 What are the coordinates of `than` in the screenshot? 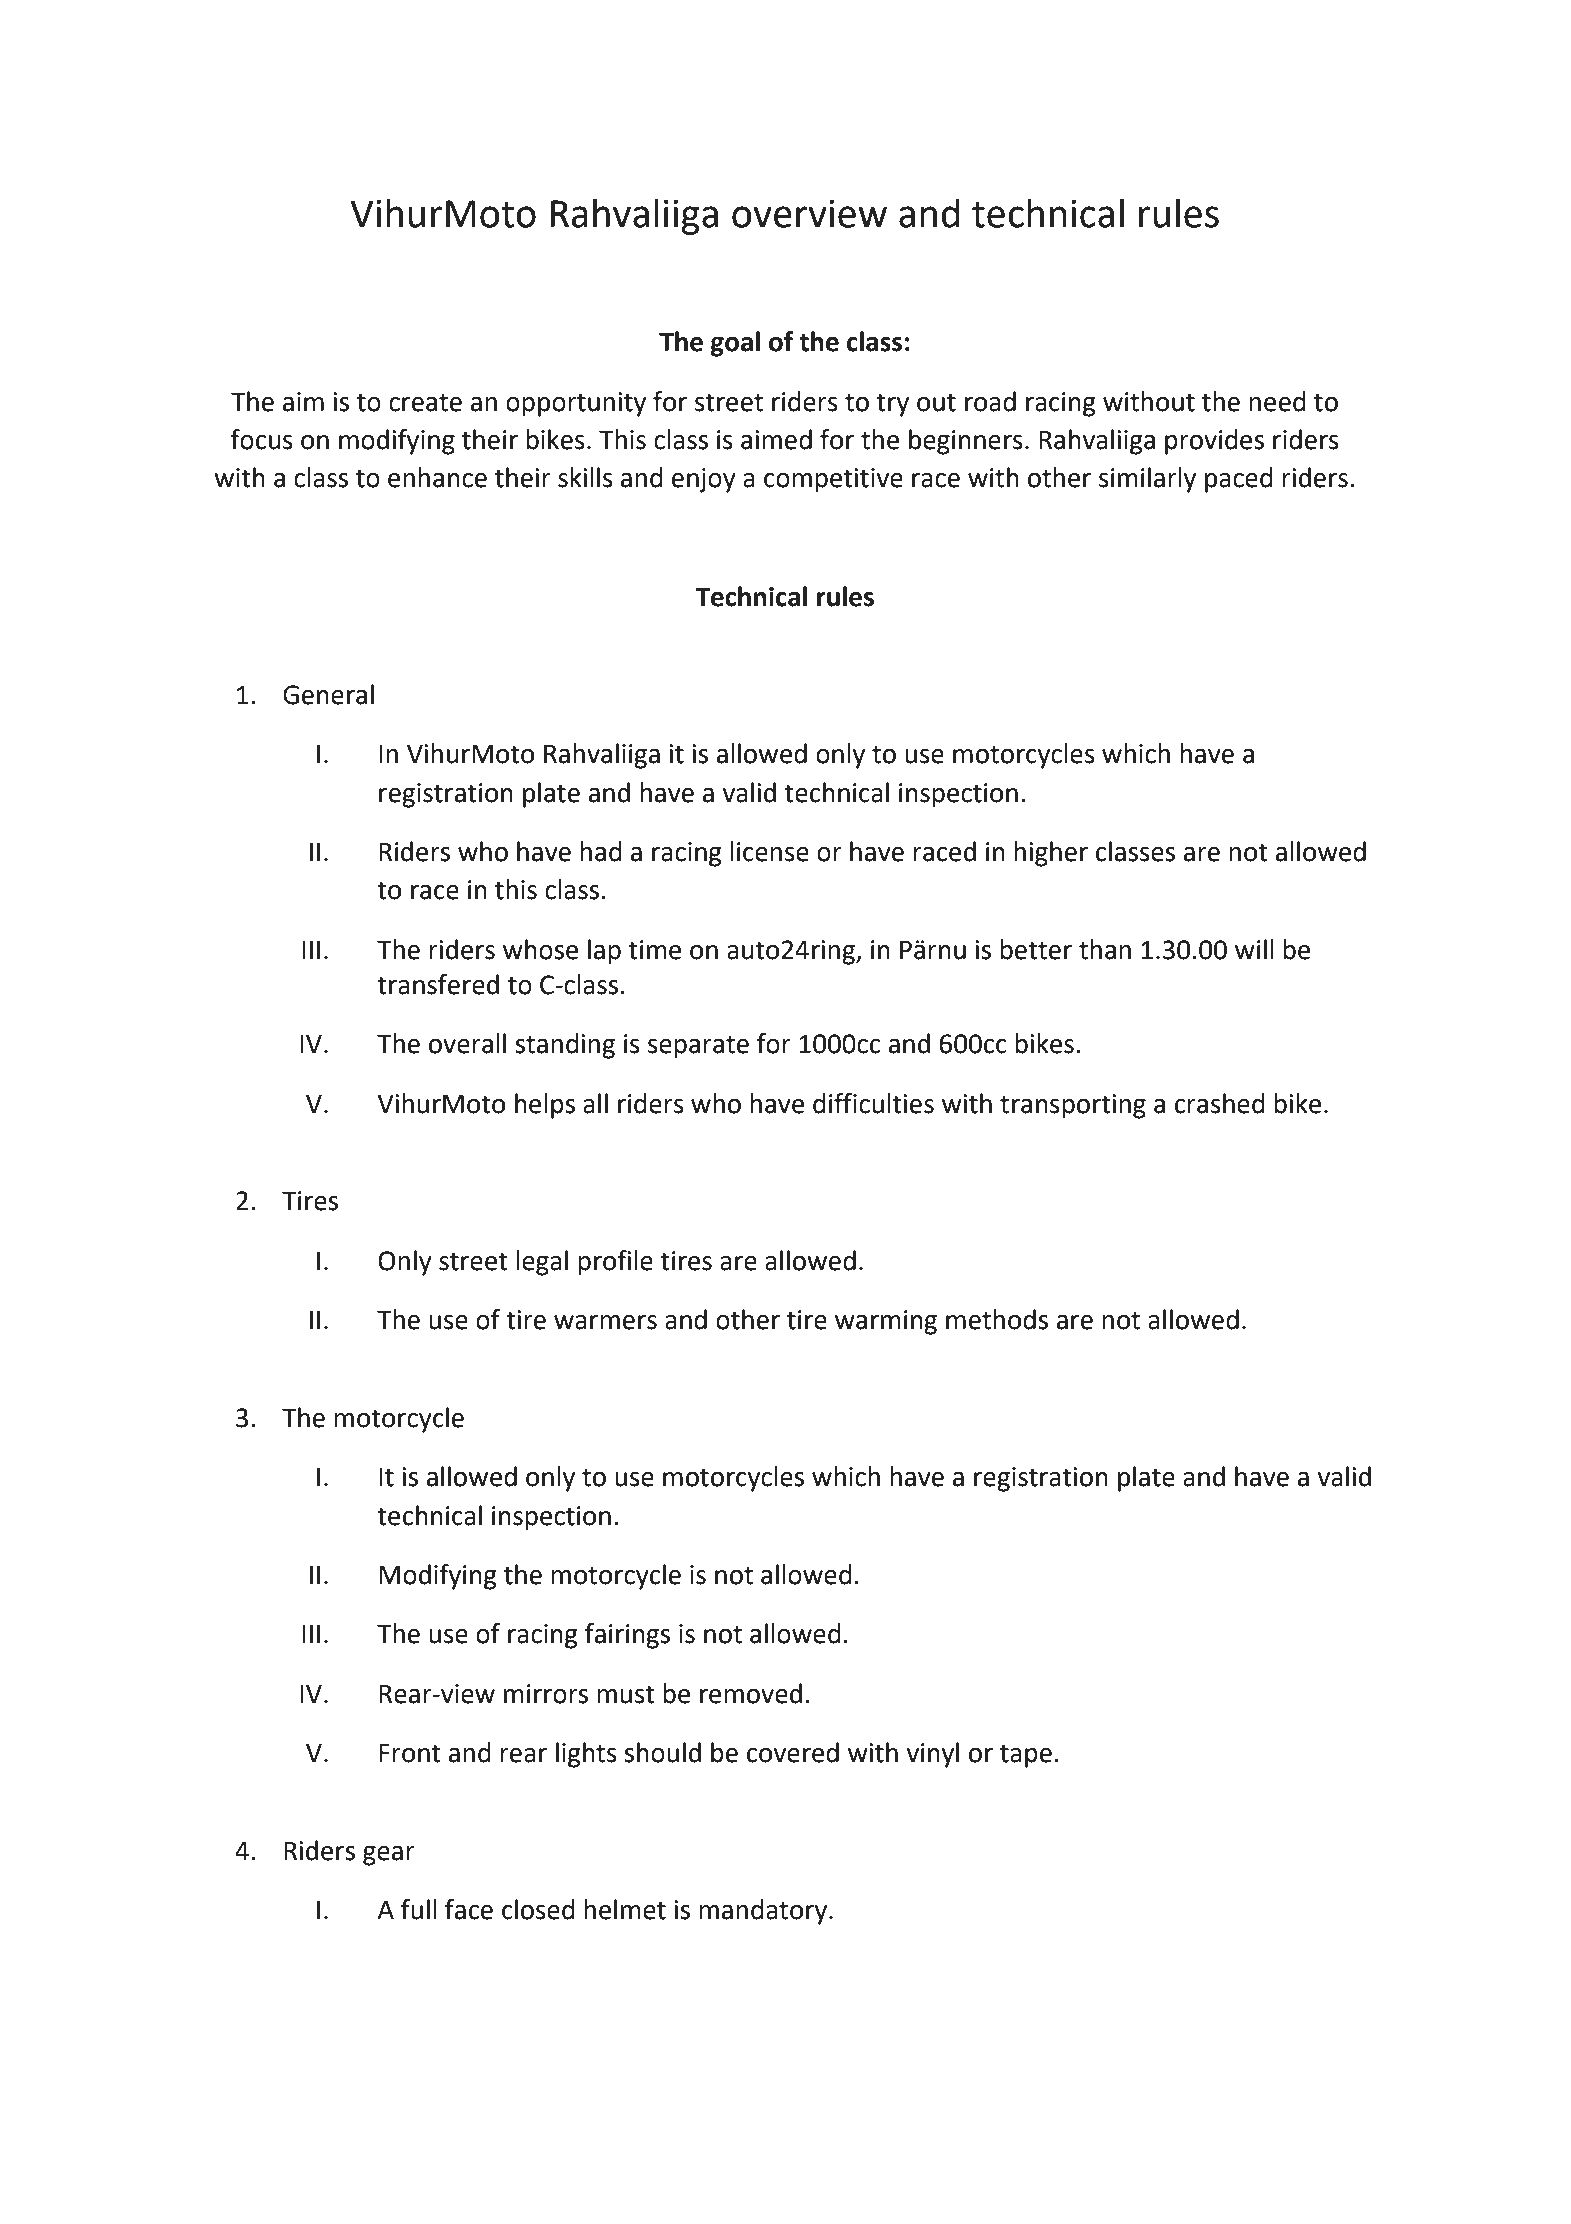 It's located at (1105, 949).
